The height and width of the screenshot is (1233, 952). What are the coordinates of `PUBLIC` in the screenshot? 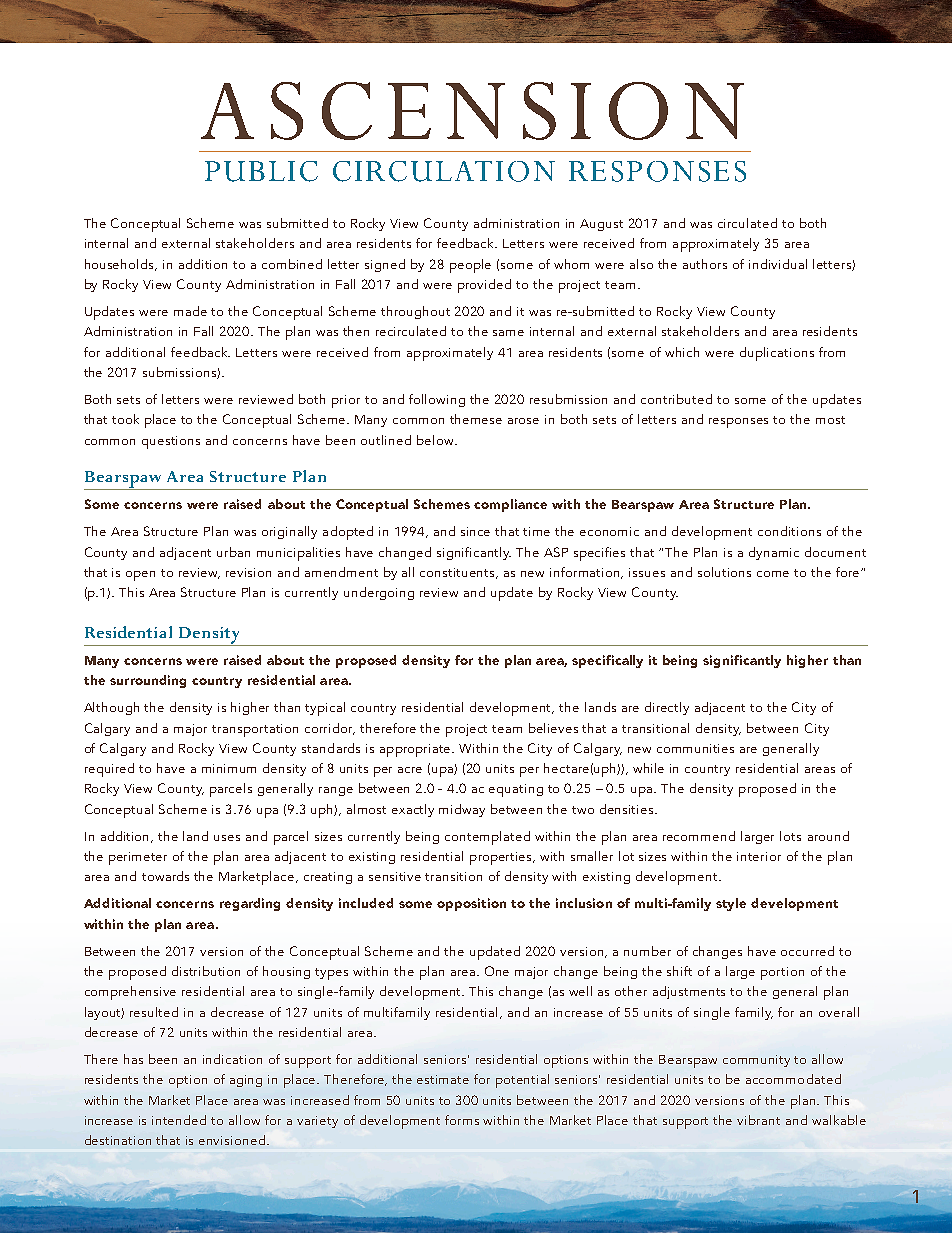 It's located at (261, 171).
